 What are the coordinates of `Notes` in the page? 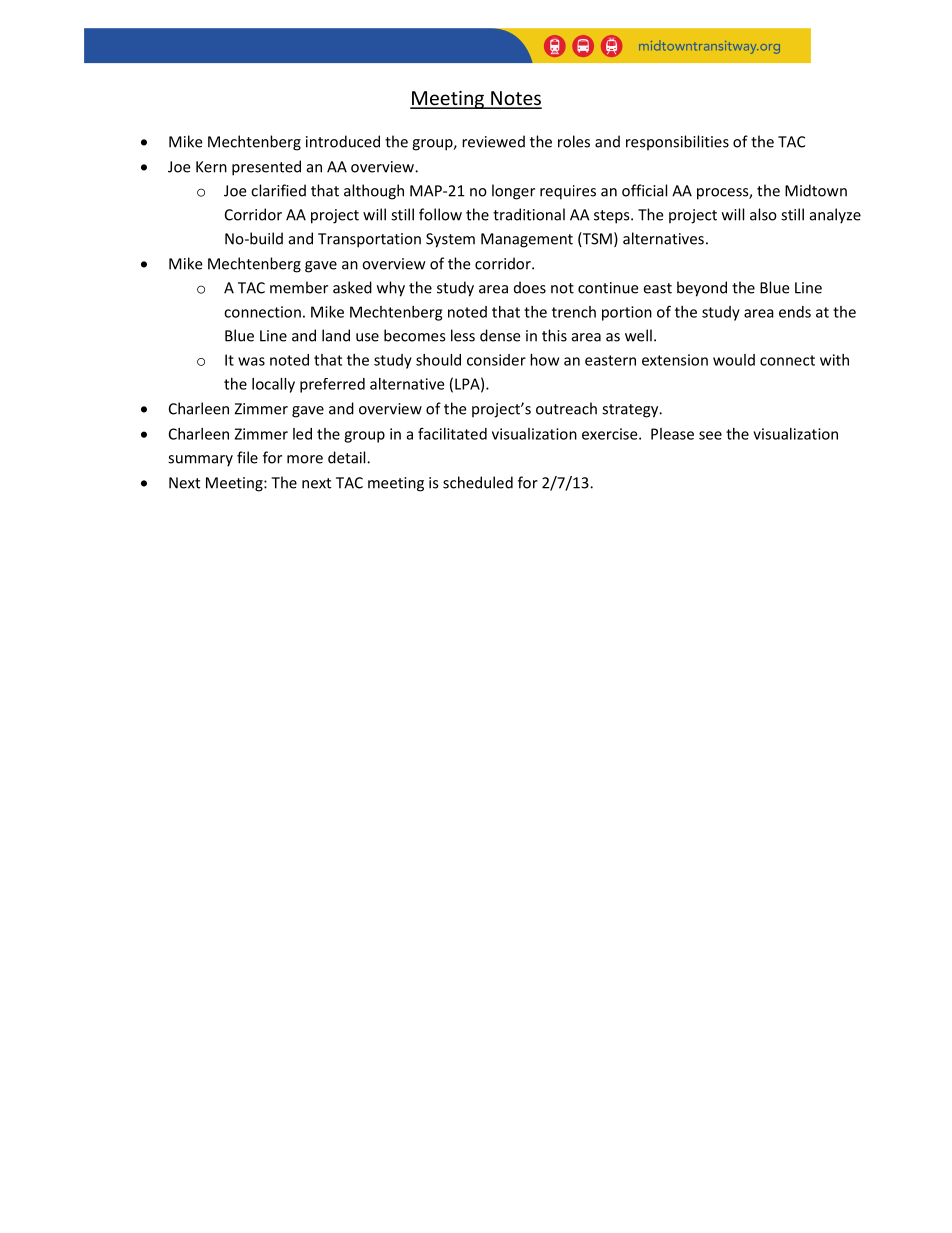 It's located at (515, 99).
